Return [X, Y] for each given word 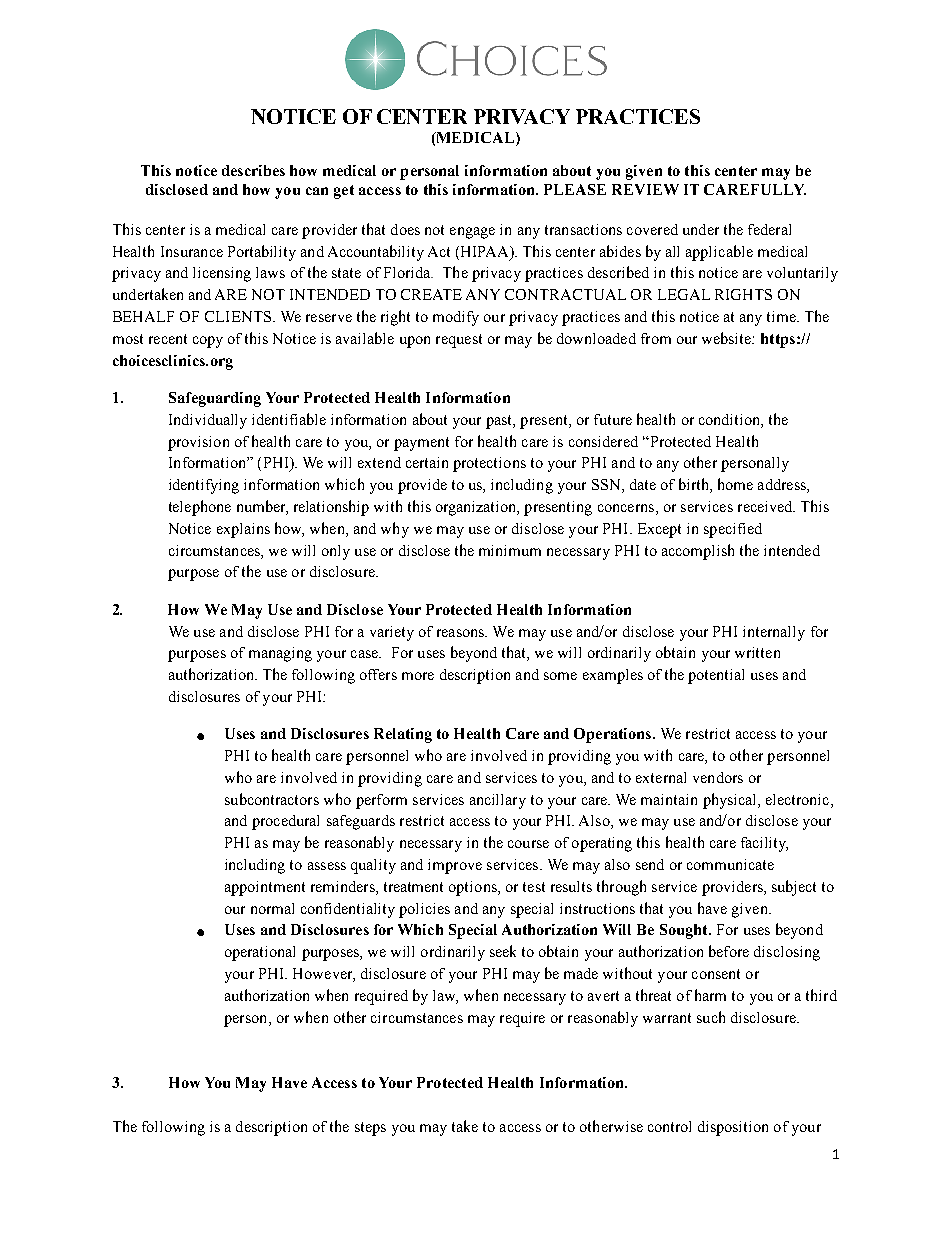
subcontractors [272, 799]
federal [769, 229]
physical [731, 801]
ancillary [498, 801]
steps [370, 1129]
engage [472, 233]
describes [253, 170]
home [735, 484]
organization [477, 508]
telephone [200, 508]
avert [603, 996]
